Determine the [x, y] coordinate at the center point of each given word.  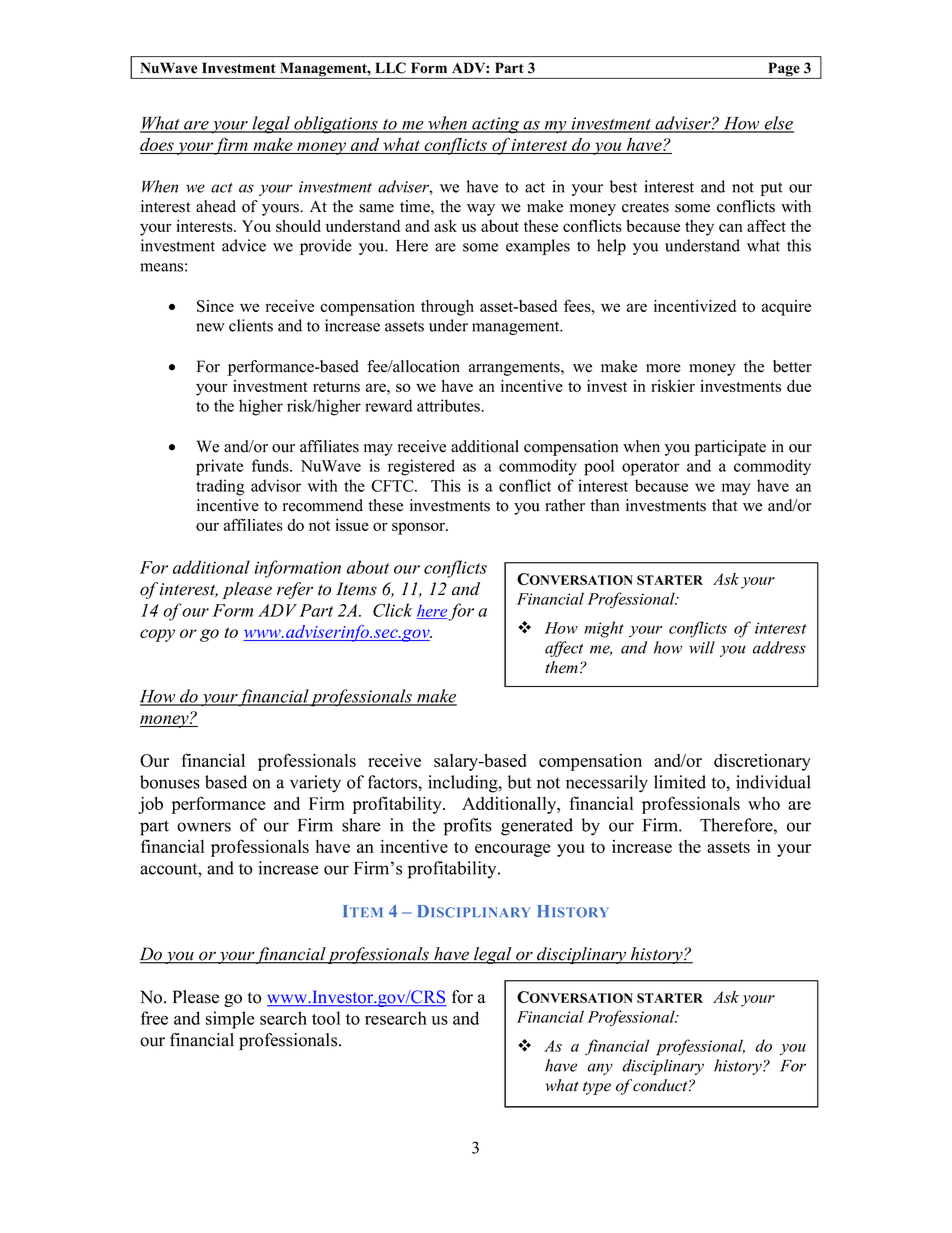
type [597, 1088]
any [600, 1069]
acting [496, 125]
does [158, 146]
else [778, 124]
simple [230, 1020]
